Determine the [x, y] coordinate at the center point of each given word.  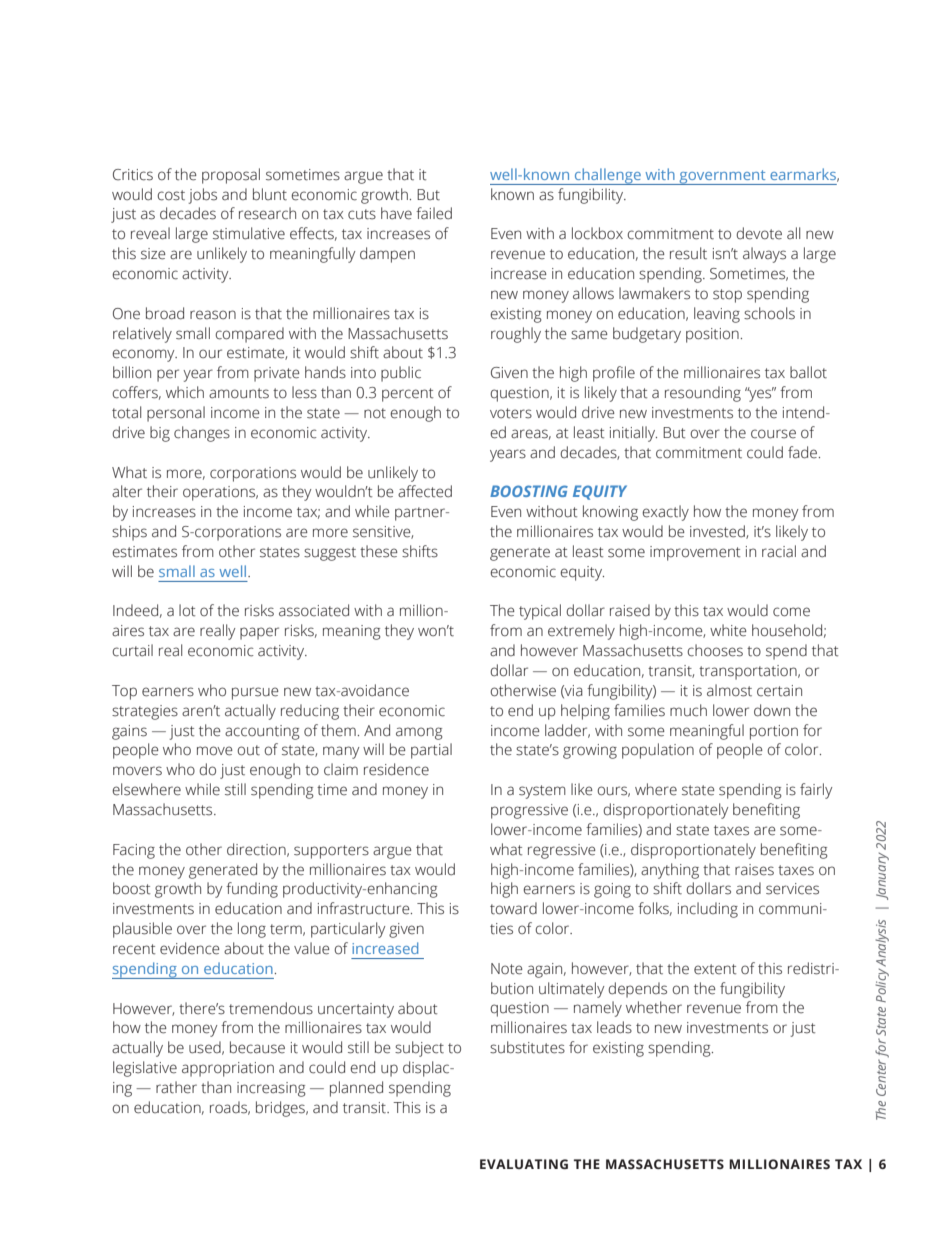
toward [513, 908]
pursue [255, 693]
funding [252, 890]
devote [759, 233]
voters [511, 413]
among [419, 733]
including [708, 910]
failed [434, 213]
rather [176, 1087]
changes [202, 434]
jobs [203, 196]
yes [760, 394]
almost [729, 690]
